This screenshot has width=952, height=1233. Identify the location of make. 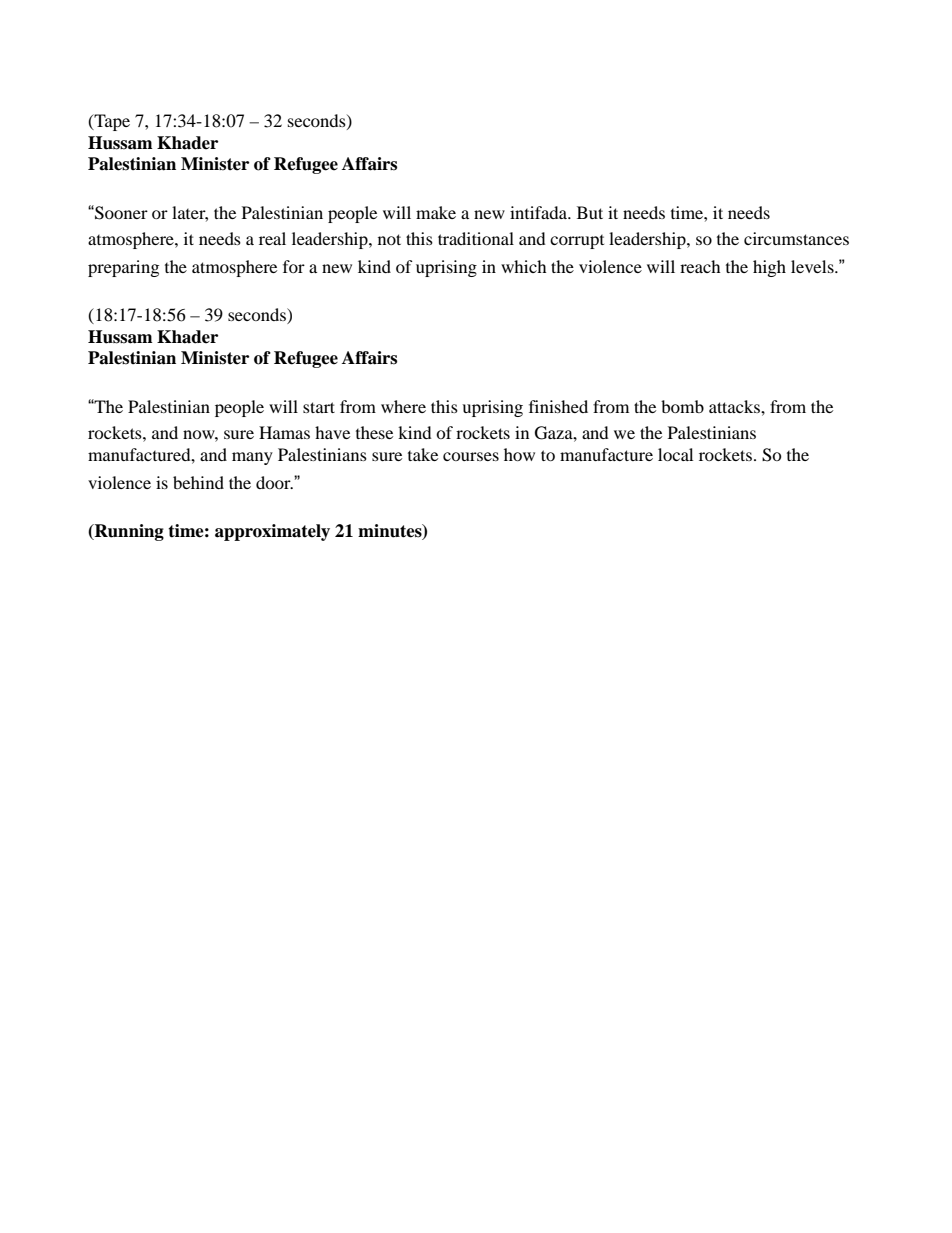
(436, 212).
